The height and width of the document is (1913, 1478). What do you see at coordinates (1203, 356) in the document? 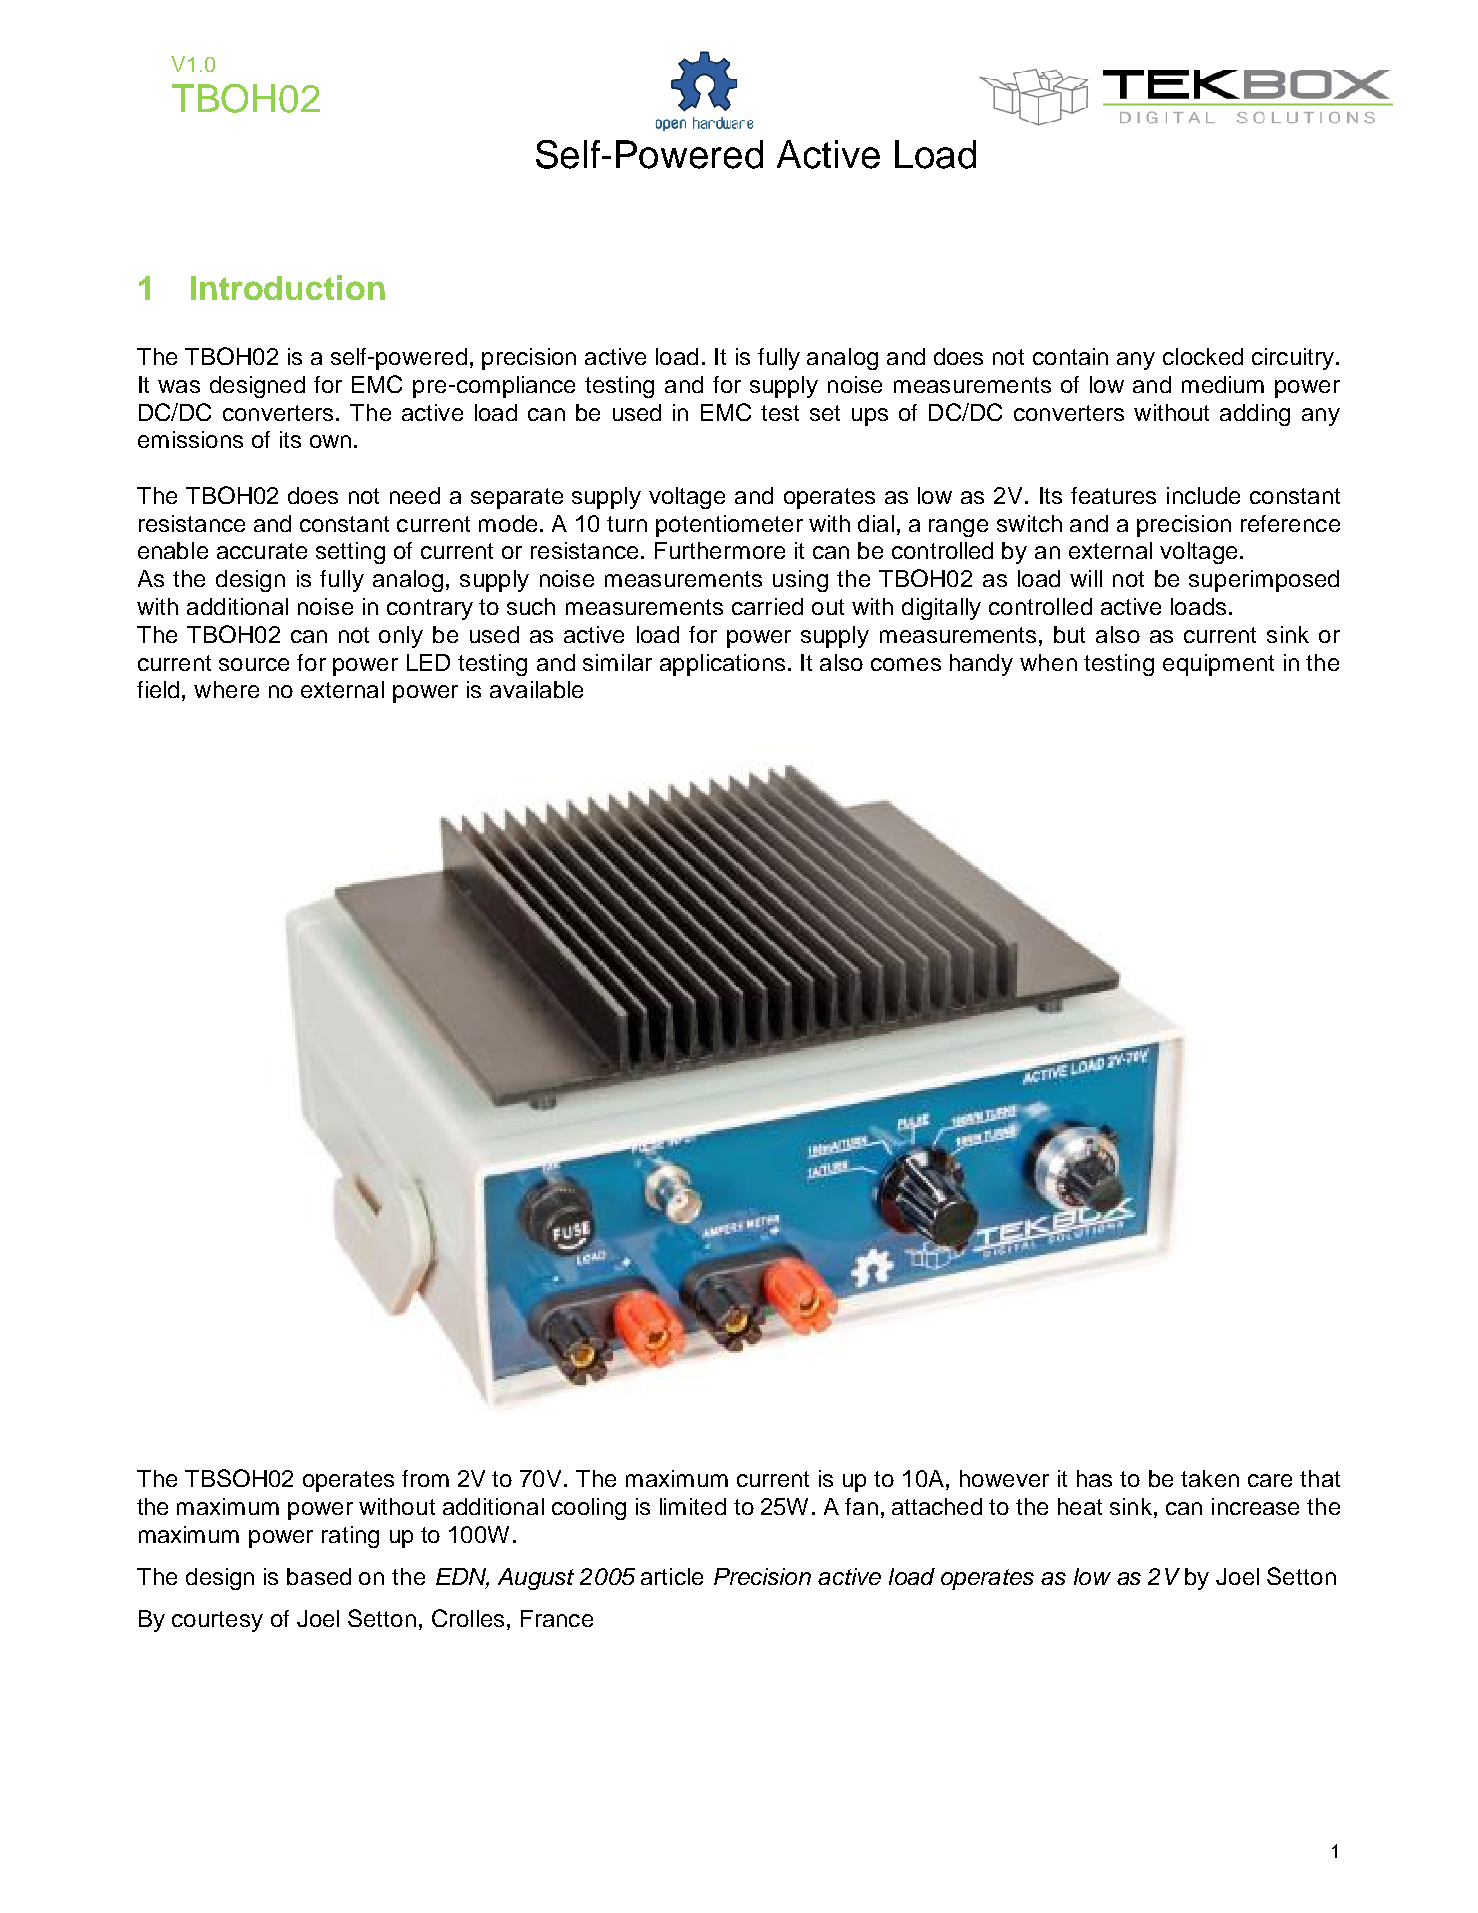
I see `clocked` at bounding box center [1203, 356].
